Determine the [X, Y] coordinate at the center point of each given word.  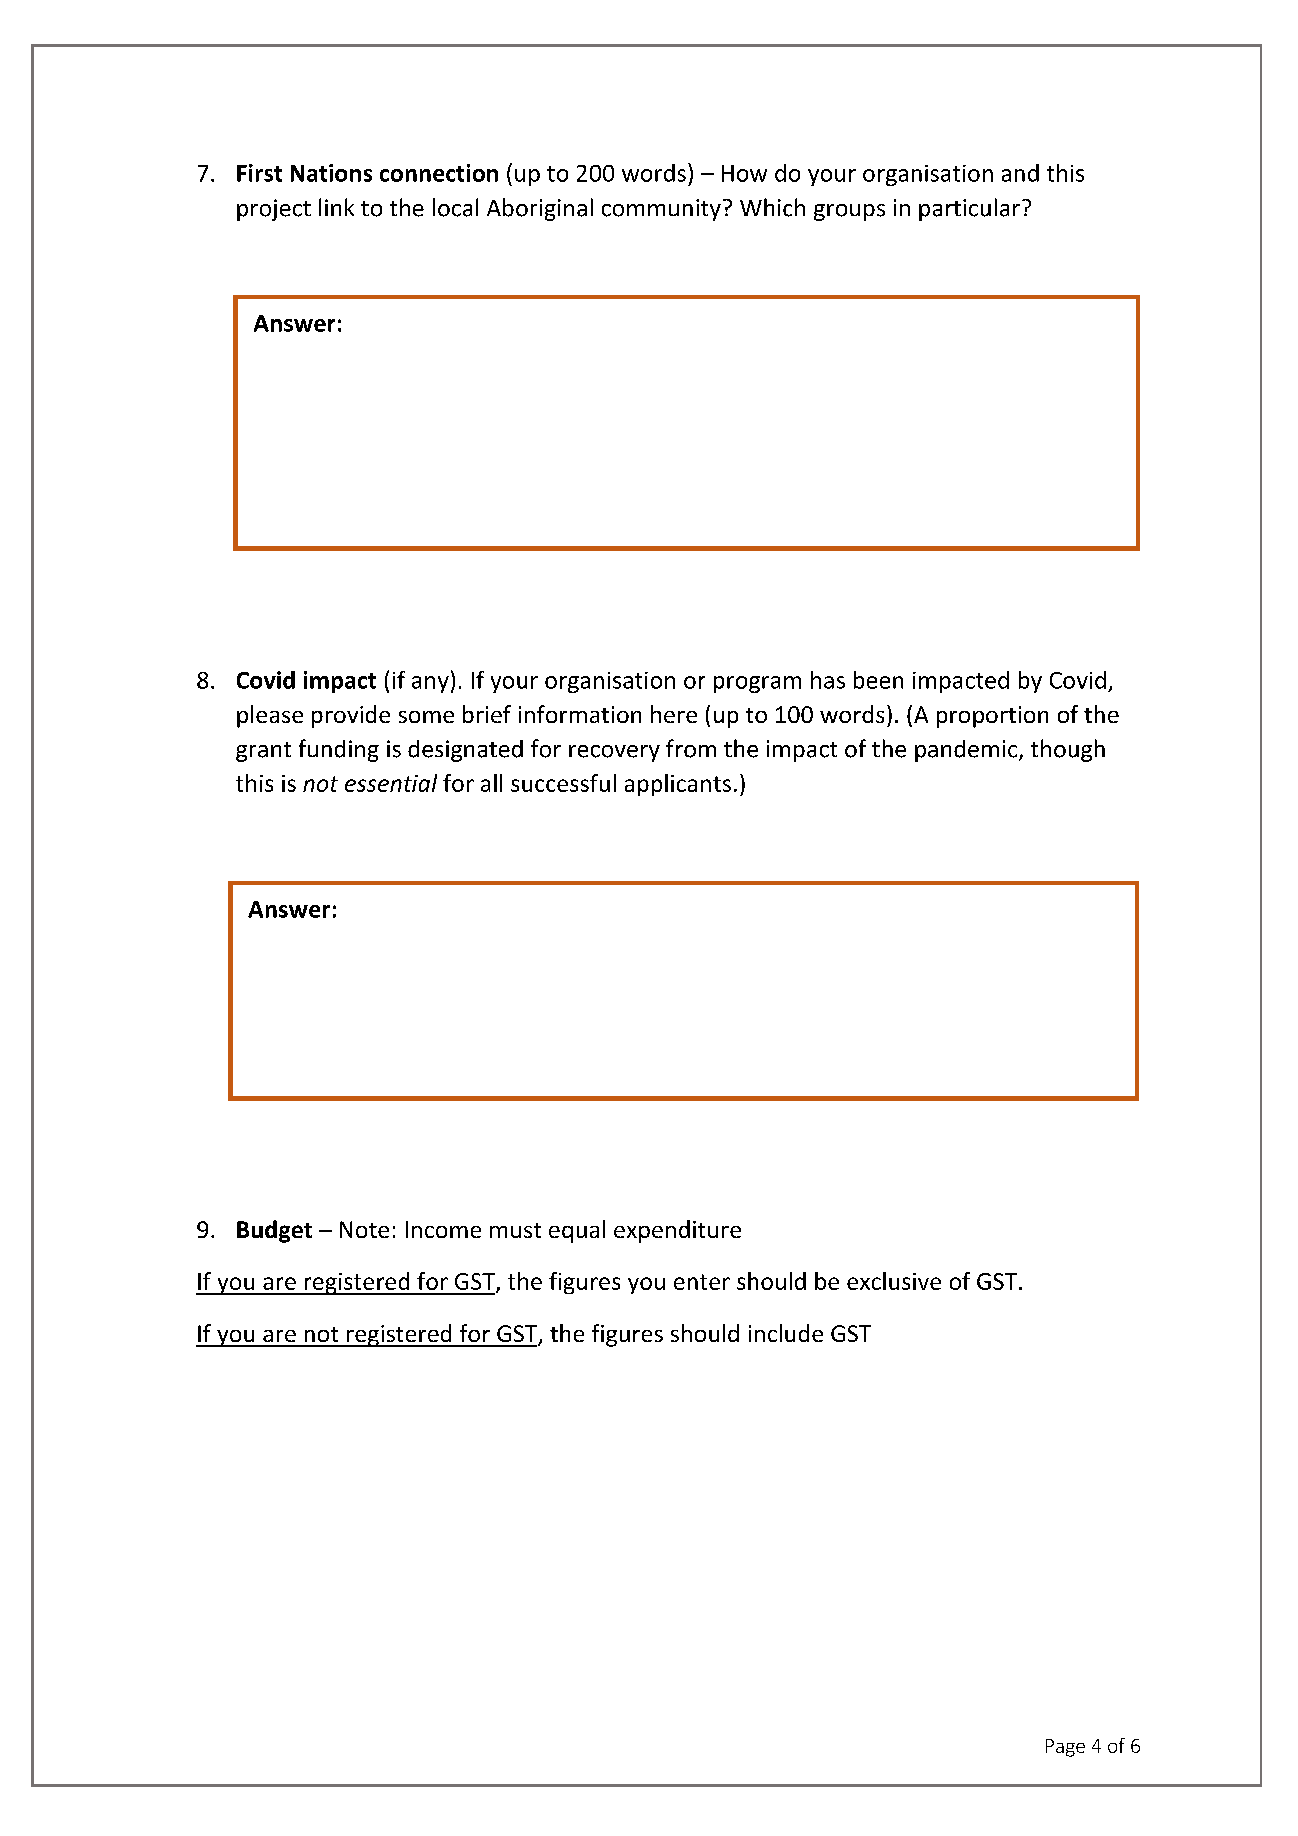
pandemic [967, 751]
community [661, 210]
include [786, 1333]
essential [391, 783]
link [336, 207]
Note [364, 1229]
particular [969, 209]
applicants [678, 785]
